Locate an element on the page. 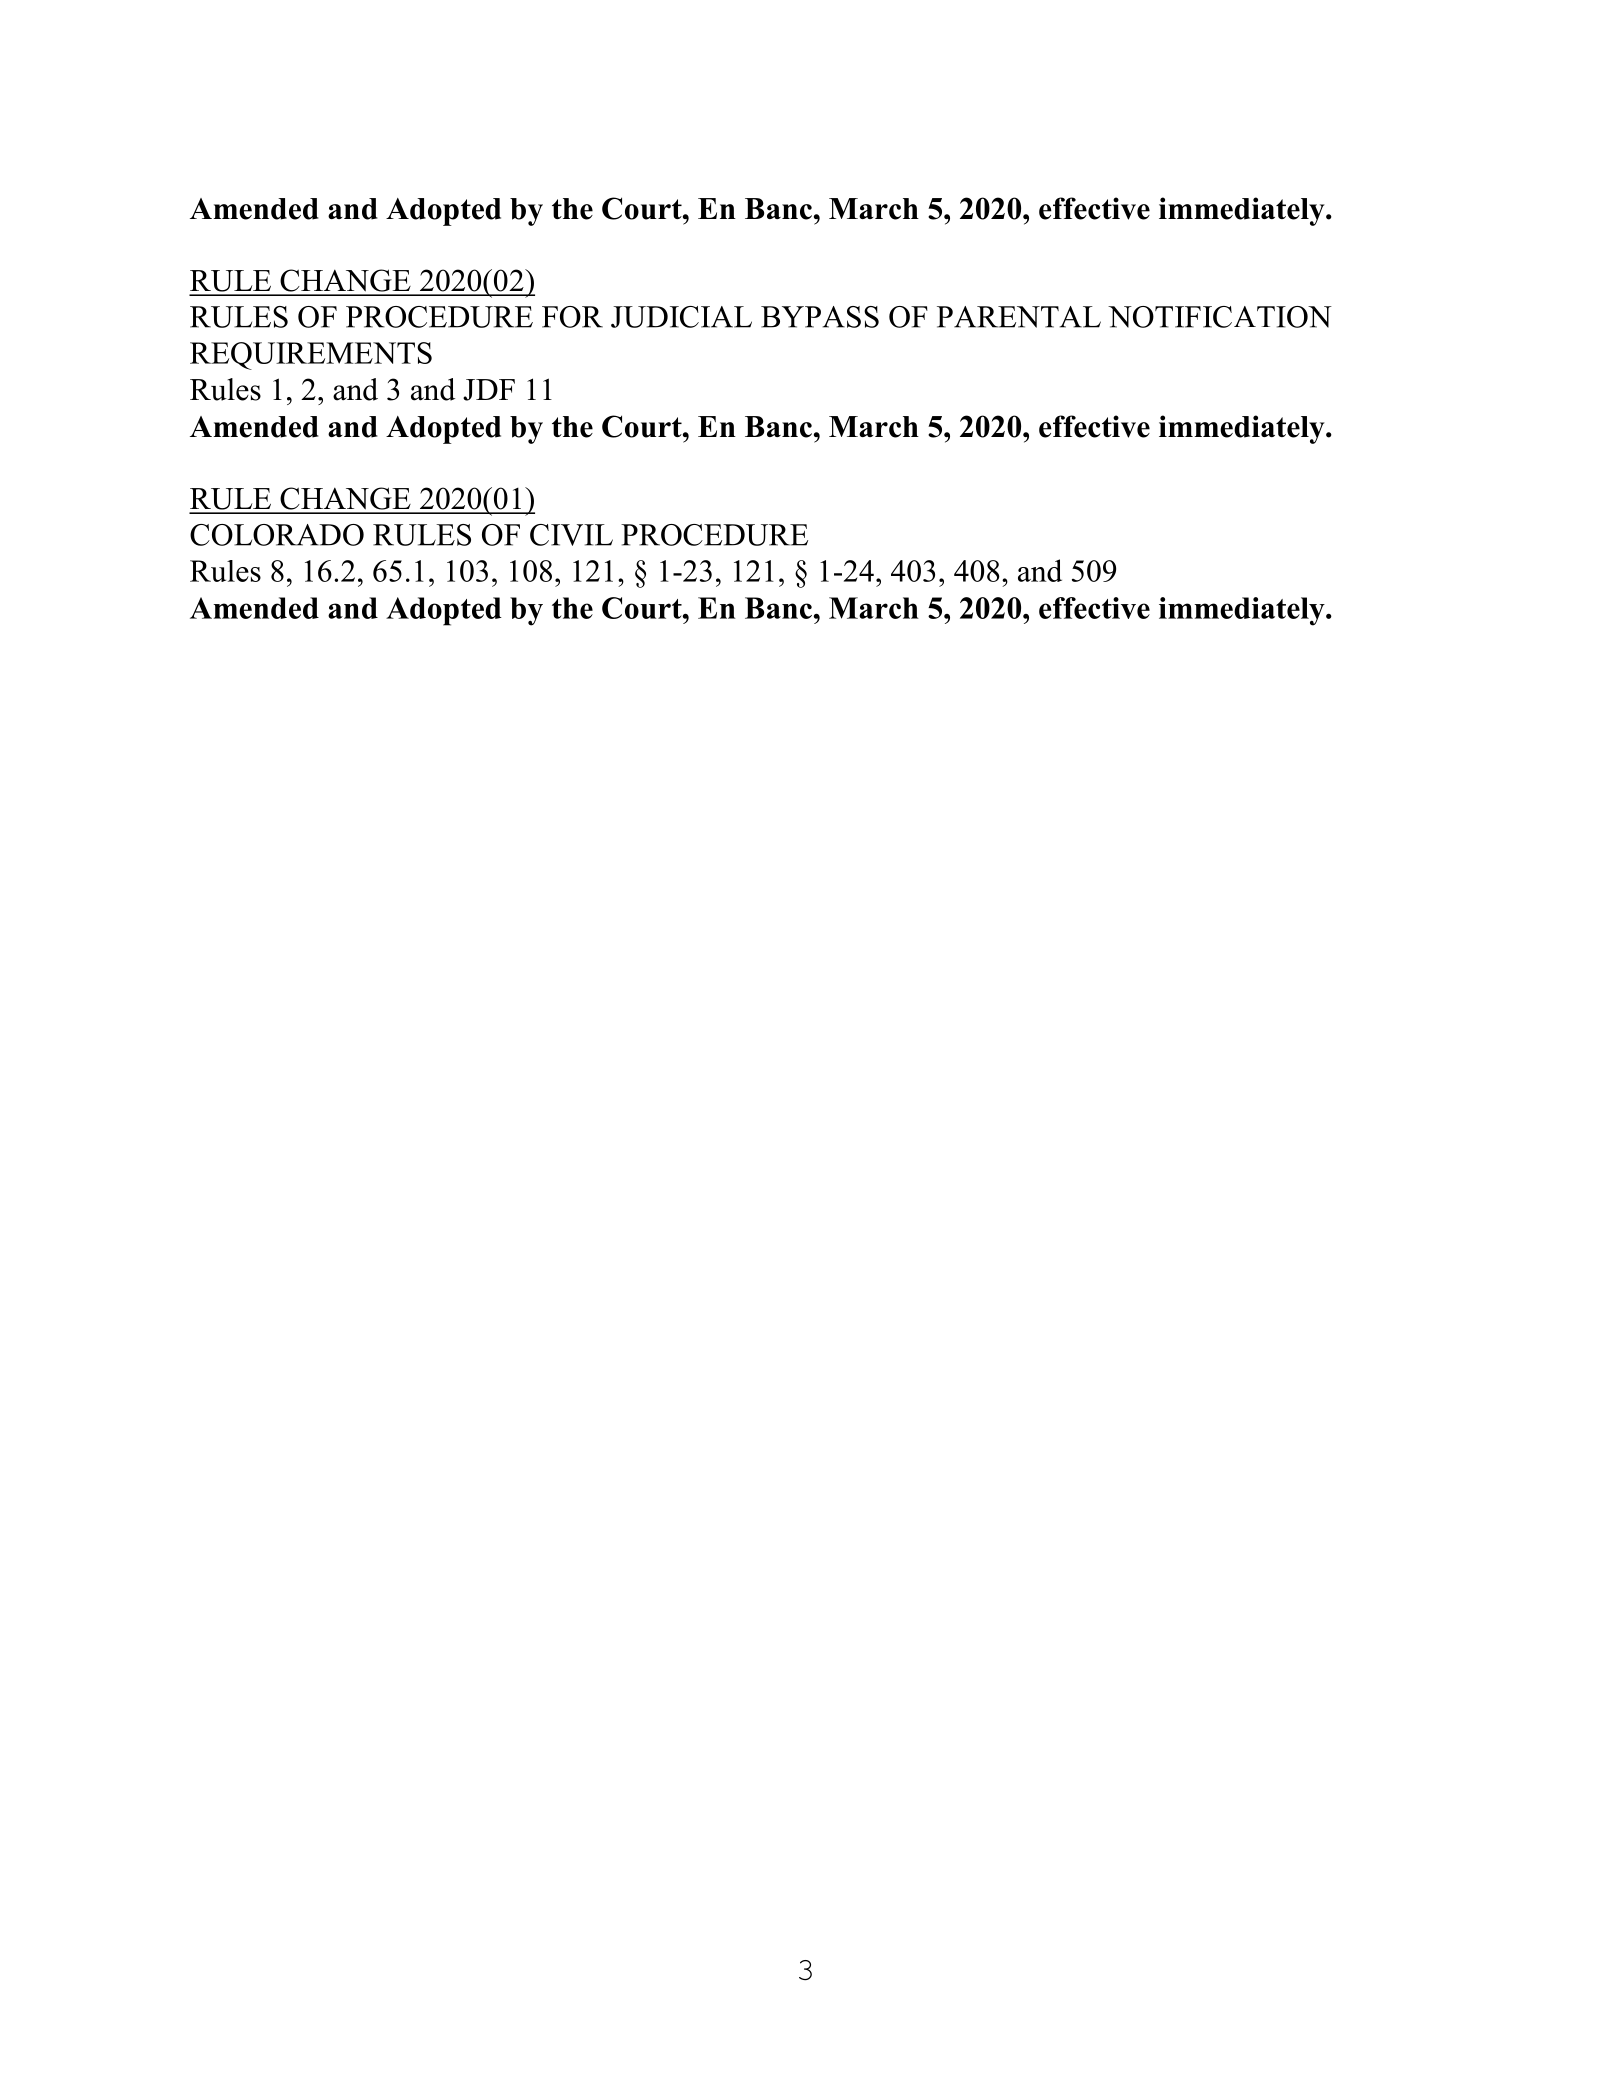 This image has width=1611, height=2085. PARENTAL is located at coordinates (1019, 317).
